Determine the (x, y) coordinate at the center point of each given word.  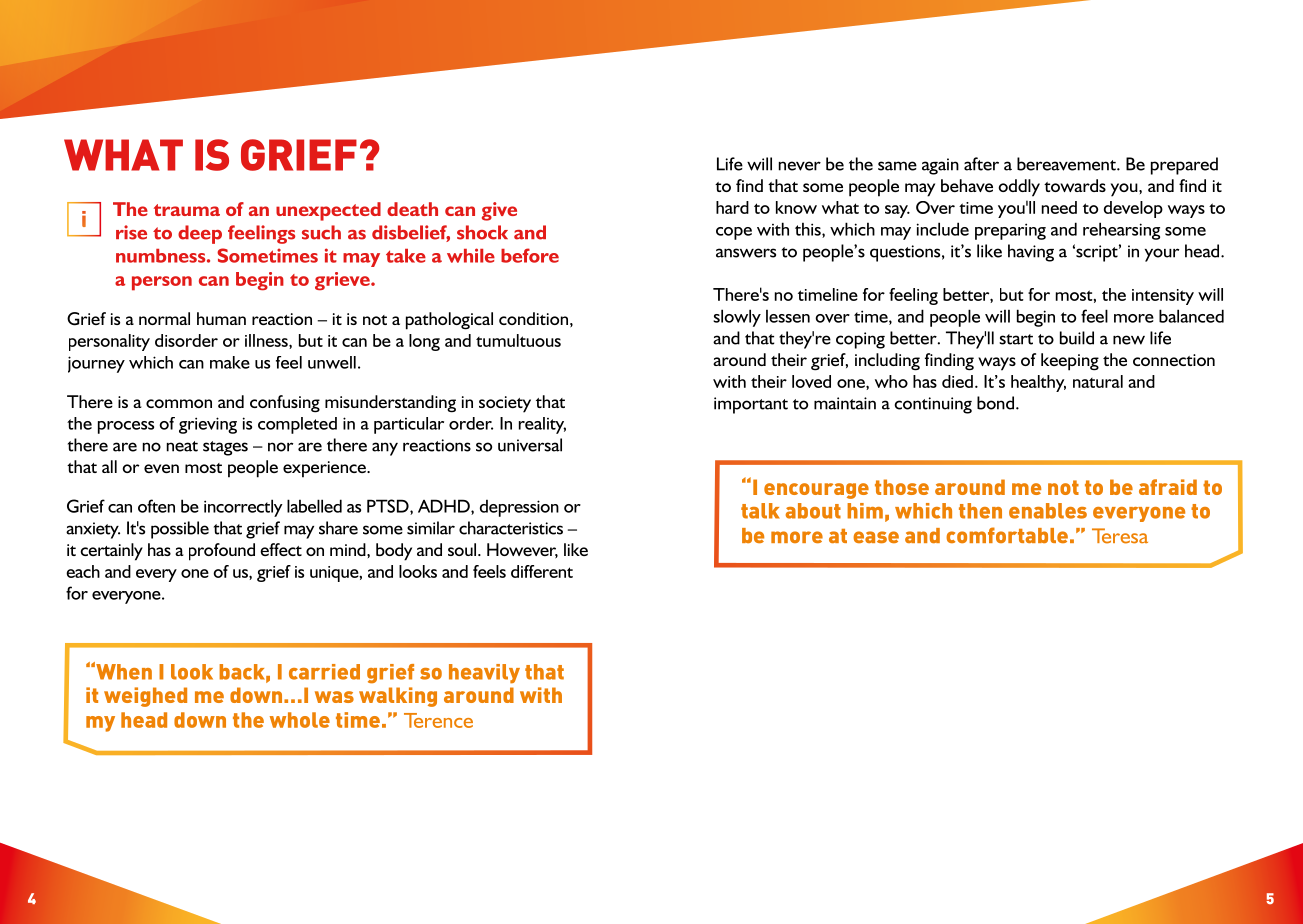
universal (530, 445)
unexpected (328, 211)
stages (225, 448)
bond (995, 403)
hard (732, 207)
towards (1075, 185)
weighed (145, 697)
